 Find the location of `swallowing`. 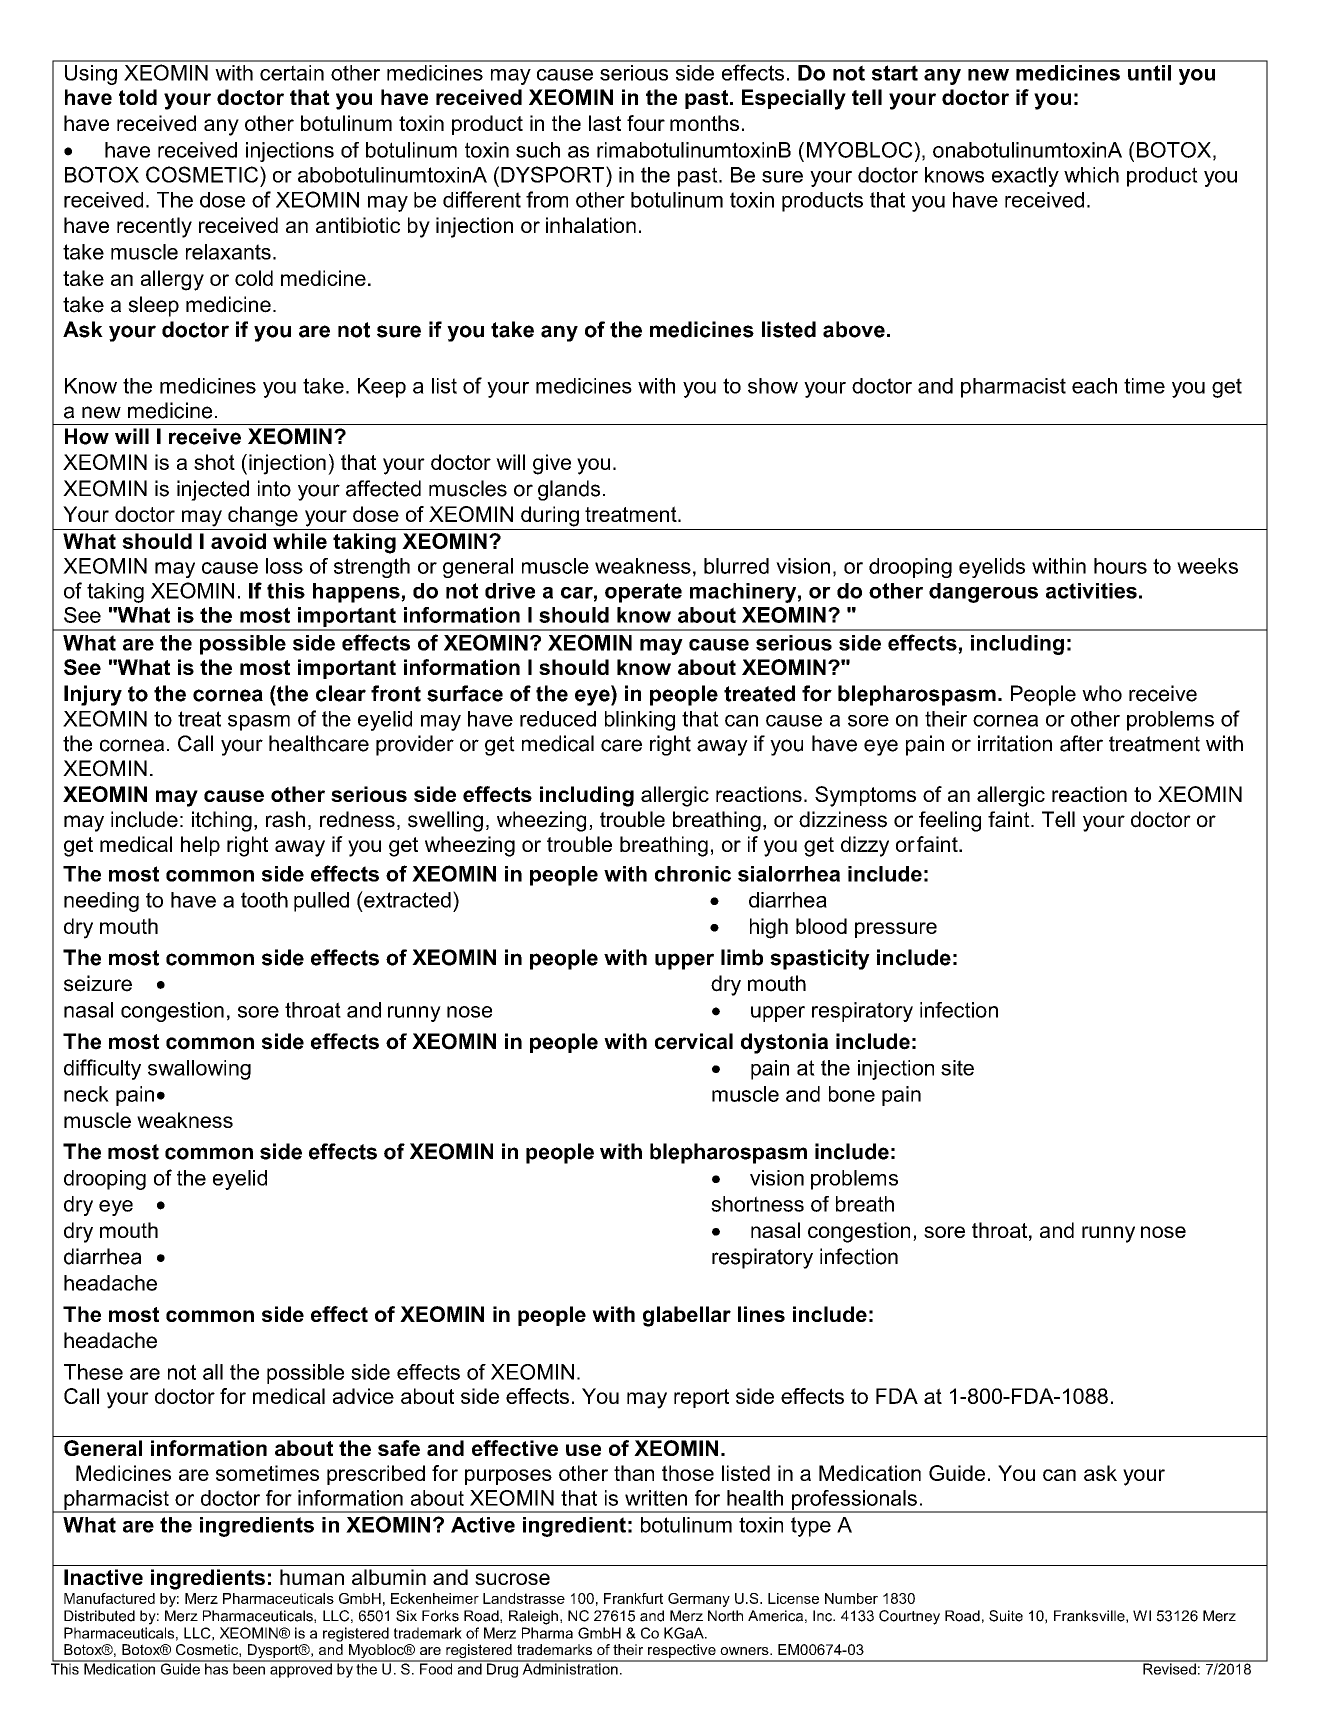

swallowing is located at coordinates (199, 1070).
